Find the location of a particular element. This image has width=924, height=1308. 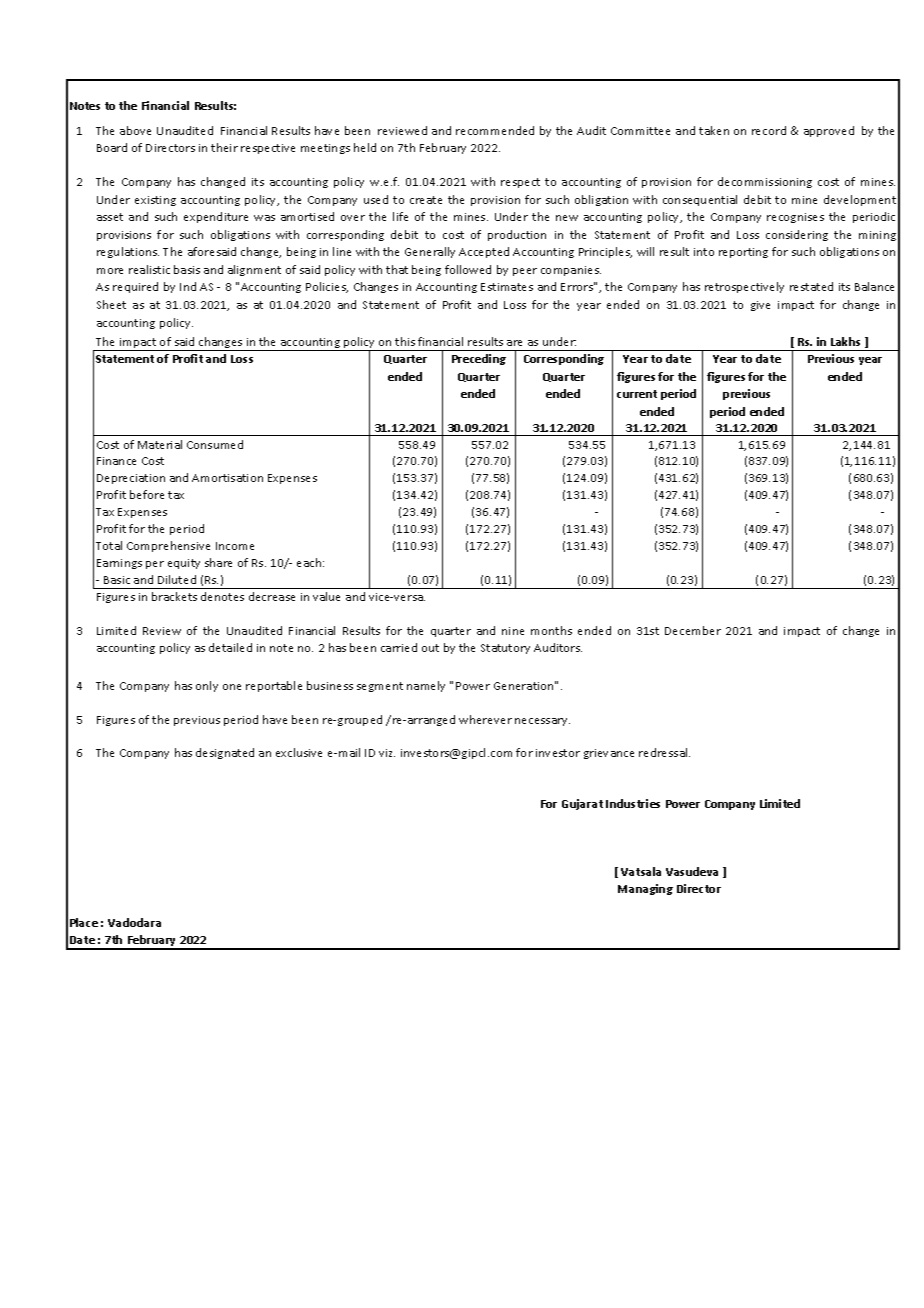

their is located at coordinates (224, 147).
